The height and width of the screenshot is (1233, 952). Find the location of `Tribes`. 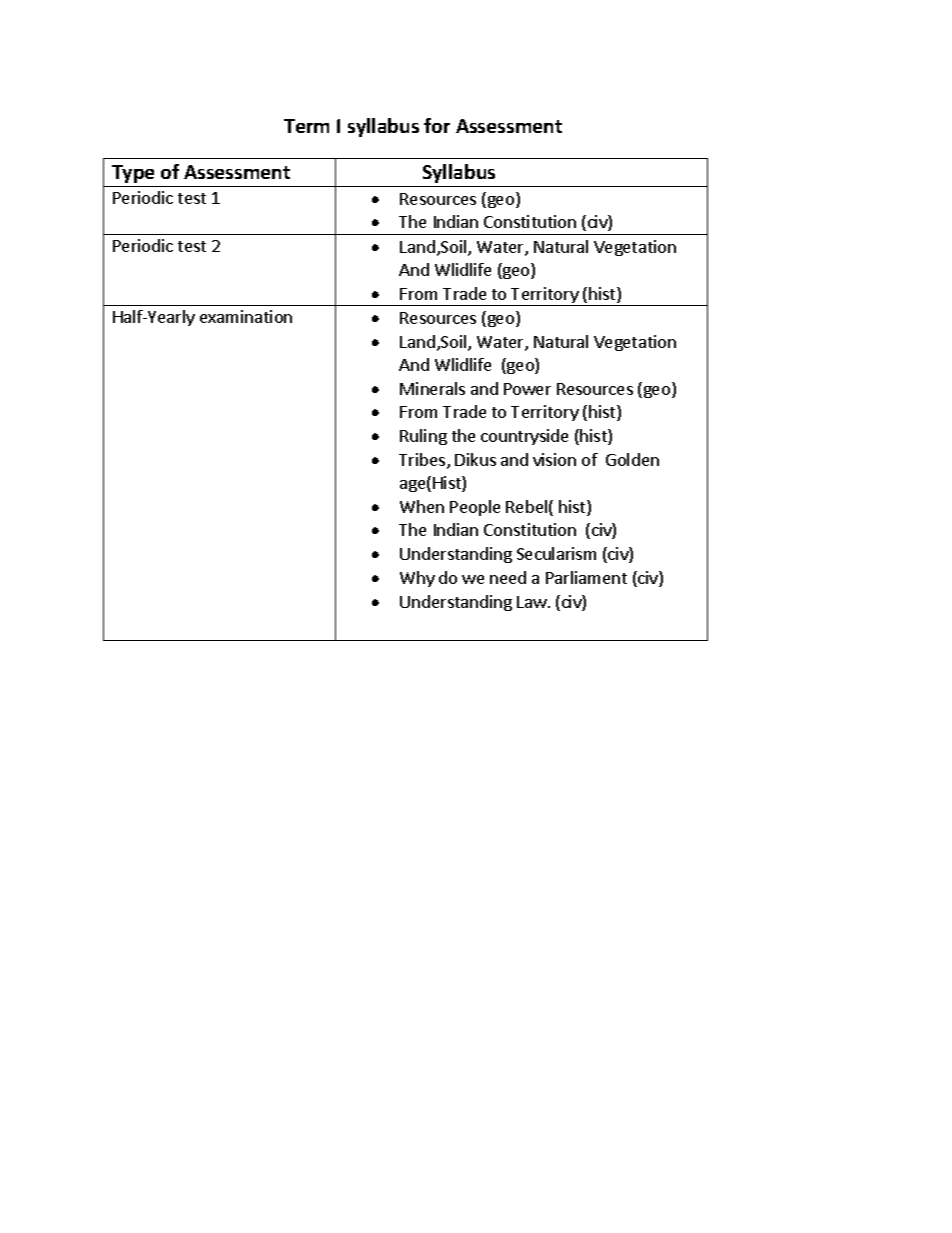

Tribes is located at coordinates (423, 461).
